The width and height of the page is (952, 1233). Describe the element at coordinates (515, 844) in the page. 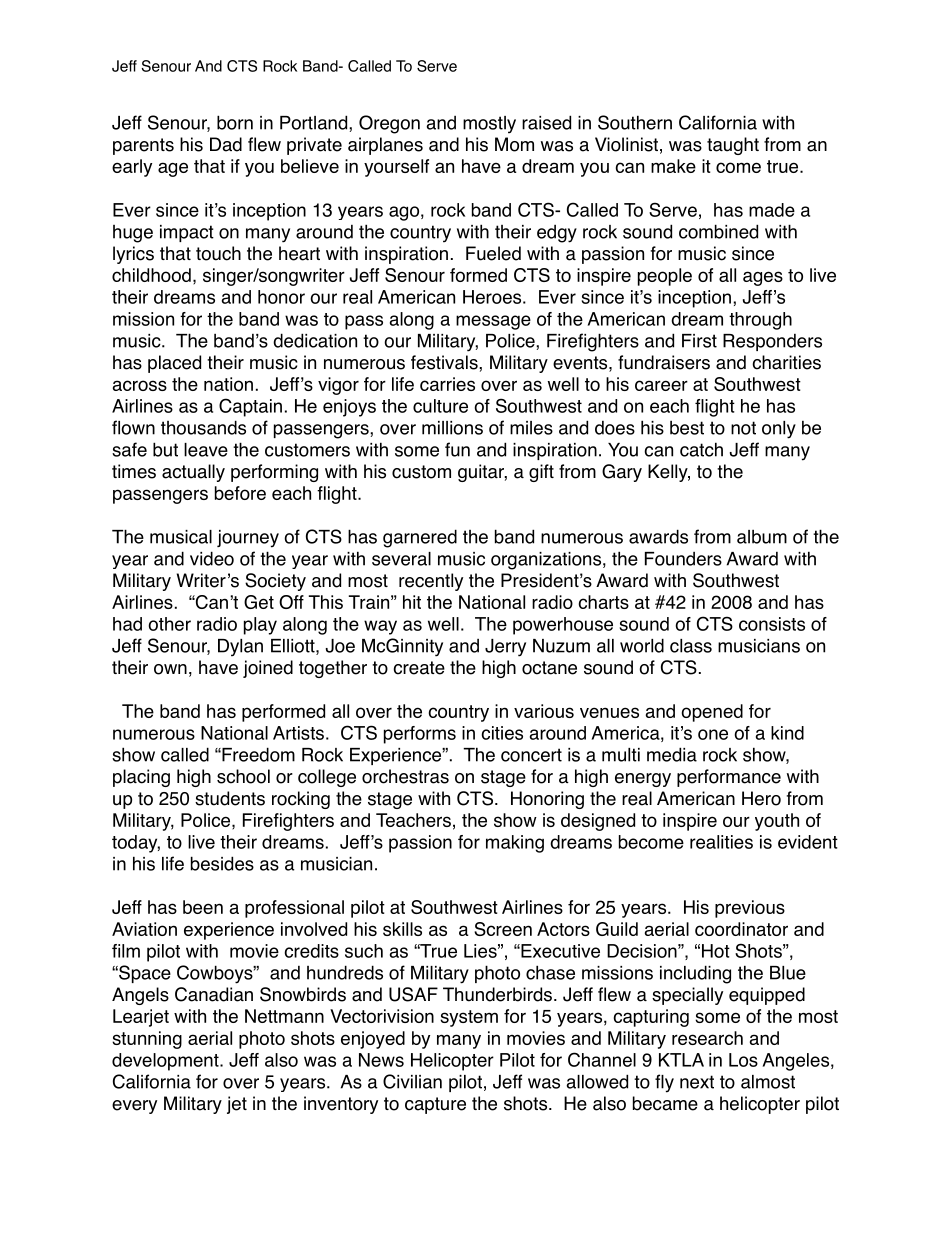

I see `making` at that location.
